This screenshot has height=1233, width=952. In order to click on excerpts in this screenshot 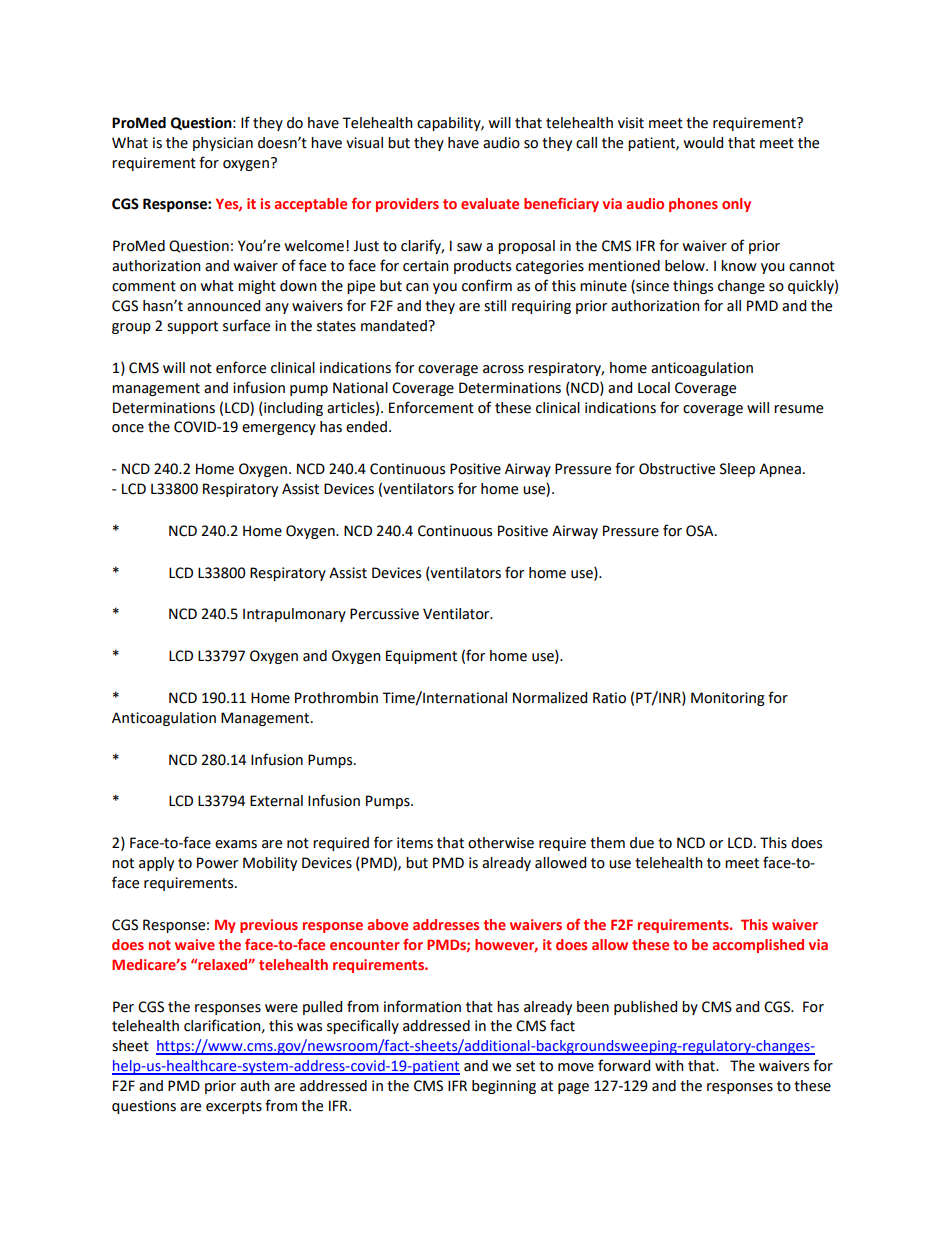, I will do `click(234, 1107)`.
